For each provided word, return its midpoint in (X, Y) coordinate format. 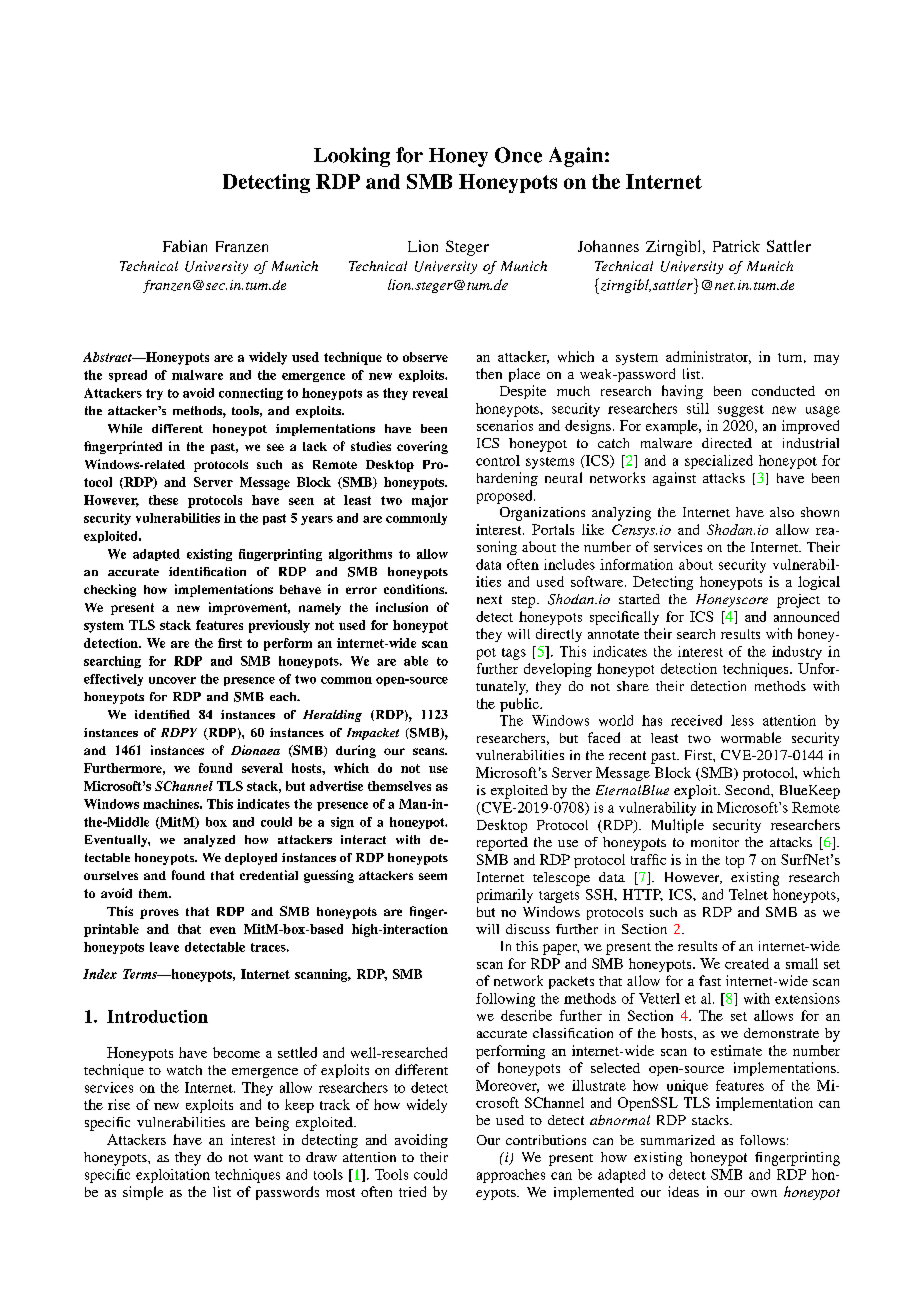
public (520, 705)
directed (727, 443)
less (742, 720)
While (125, 428)
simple (143, 1193)
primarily (505, 896)
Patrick (736, 246)
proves (159, 914)
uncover (172, 680)
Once (518, 155)
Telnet (748, 894)
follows (762, 1140)
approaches (511, 1176)
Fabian (185, 246)
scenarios (505, 425)
